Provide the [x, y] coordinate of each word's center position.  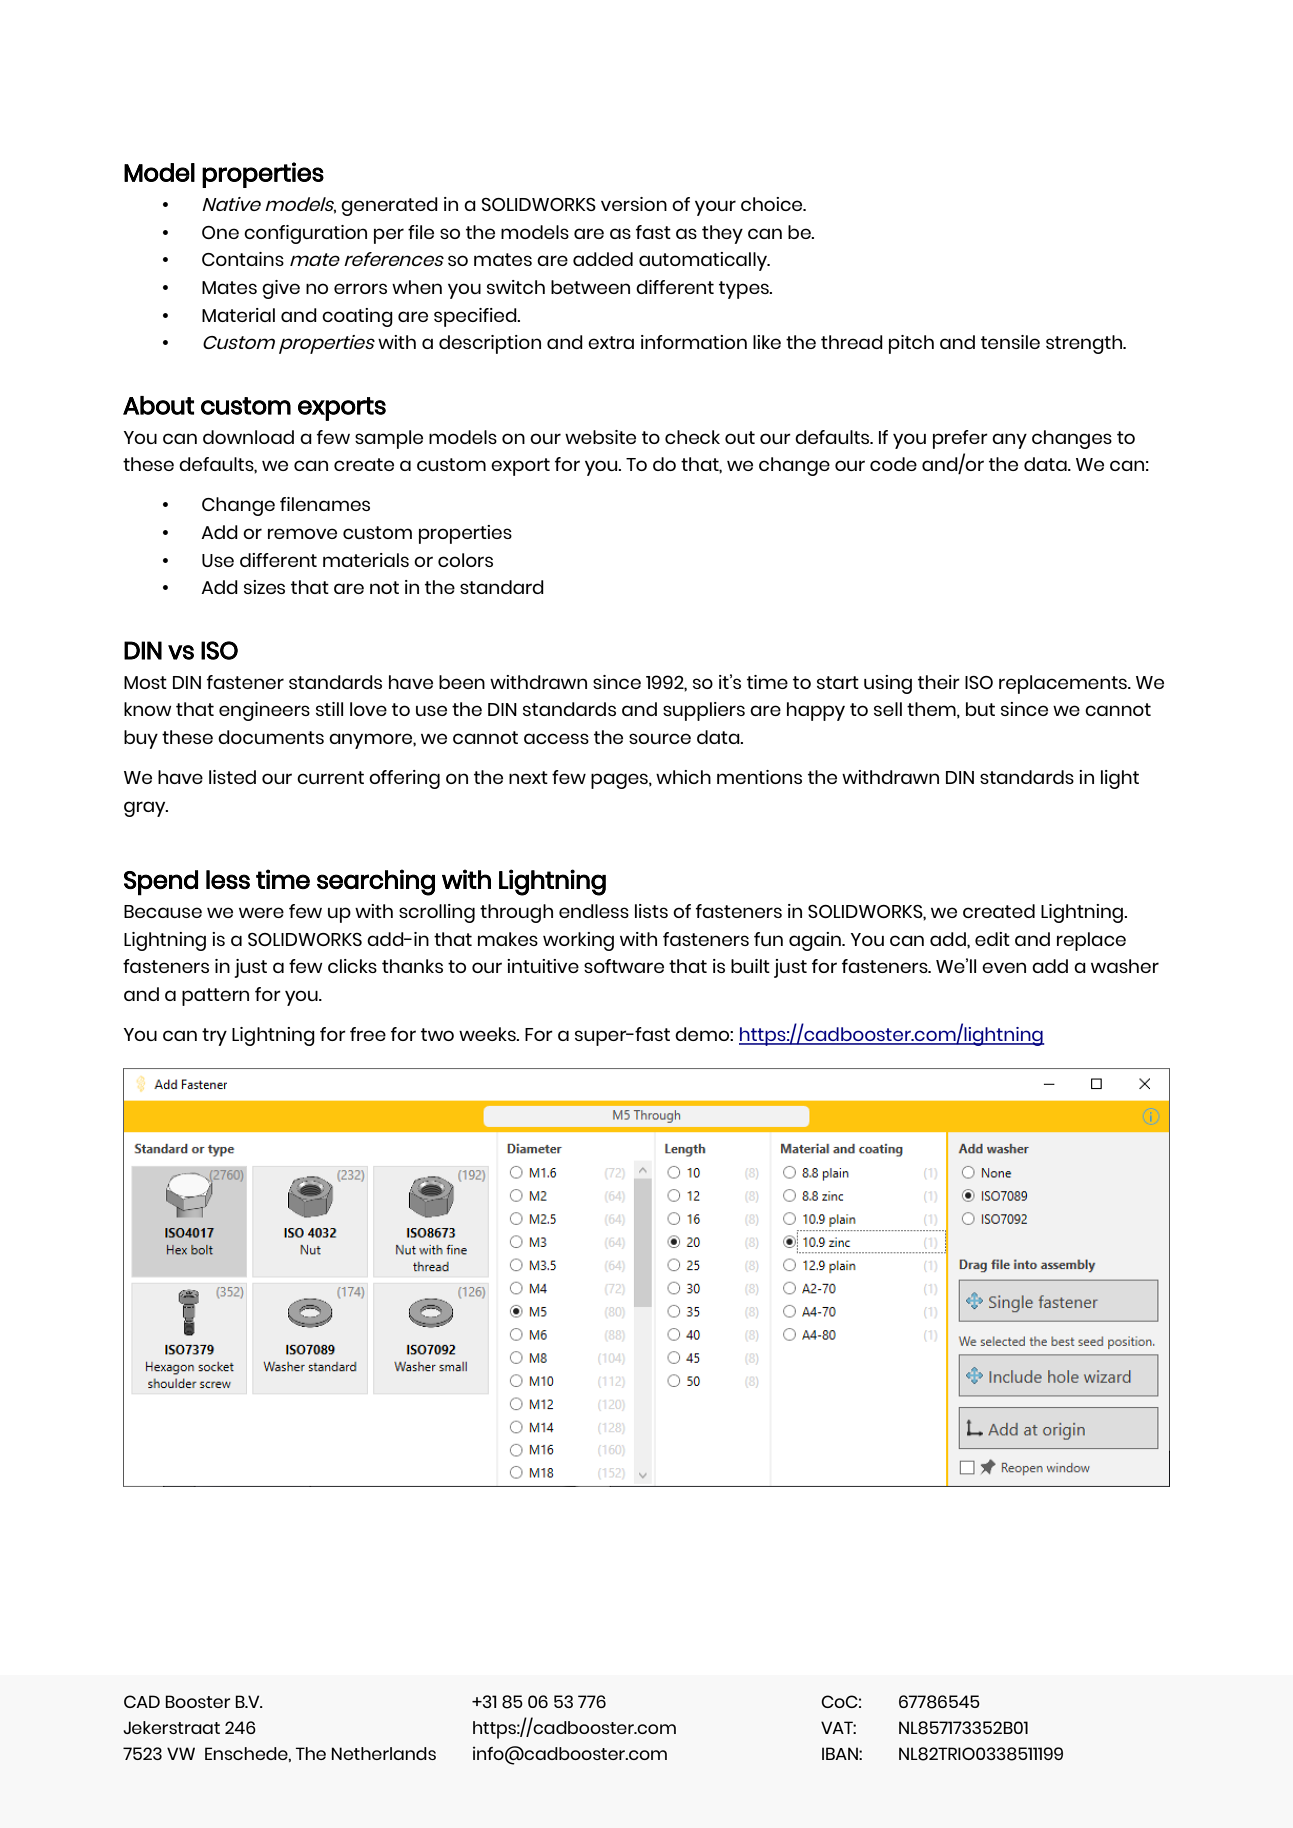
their [939, 682]
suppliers [704, 711]
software [624, 966]
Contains [243, 259]
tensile [1010, 342]
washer [1125, 966]
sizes [264, 587]
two [437, 1034]
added [603, 259]
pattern [215, 997]
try [214, 1037]
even [1004, 967]
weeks [488, 1034]
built [750, 966]
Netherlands [384, 1753]
